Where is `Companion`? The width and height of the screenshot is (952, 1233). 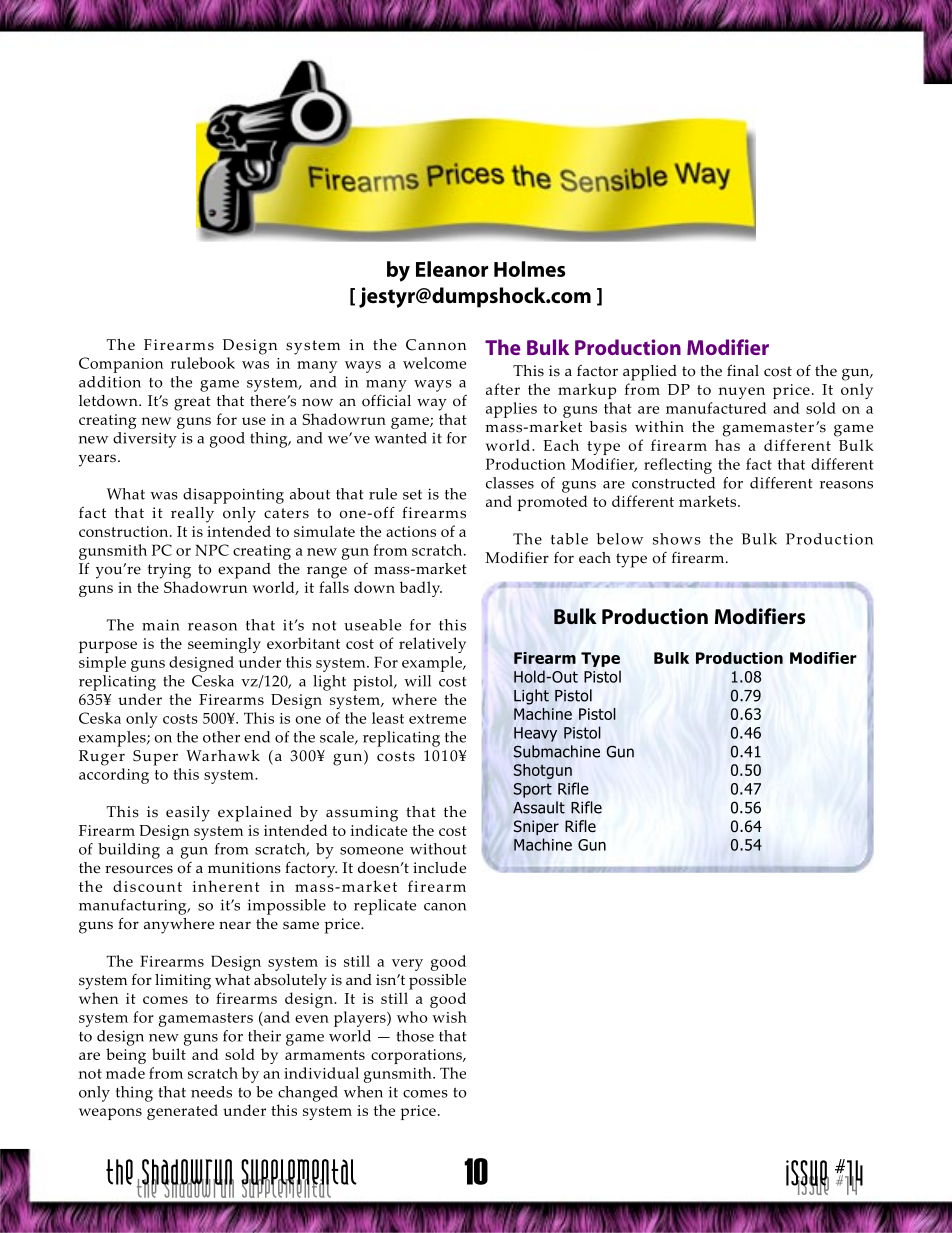
Companion is located at coordinates (121, 365).
